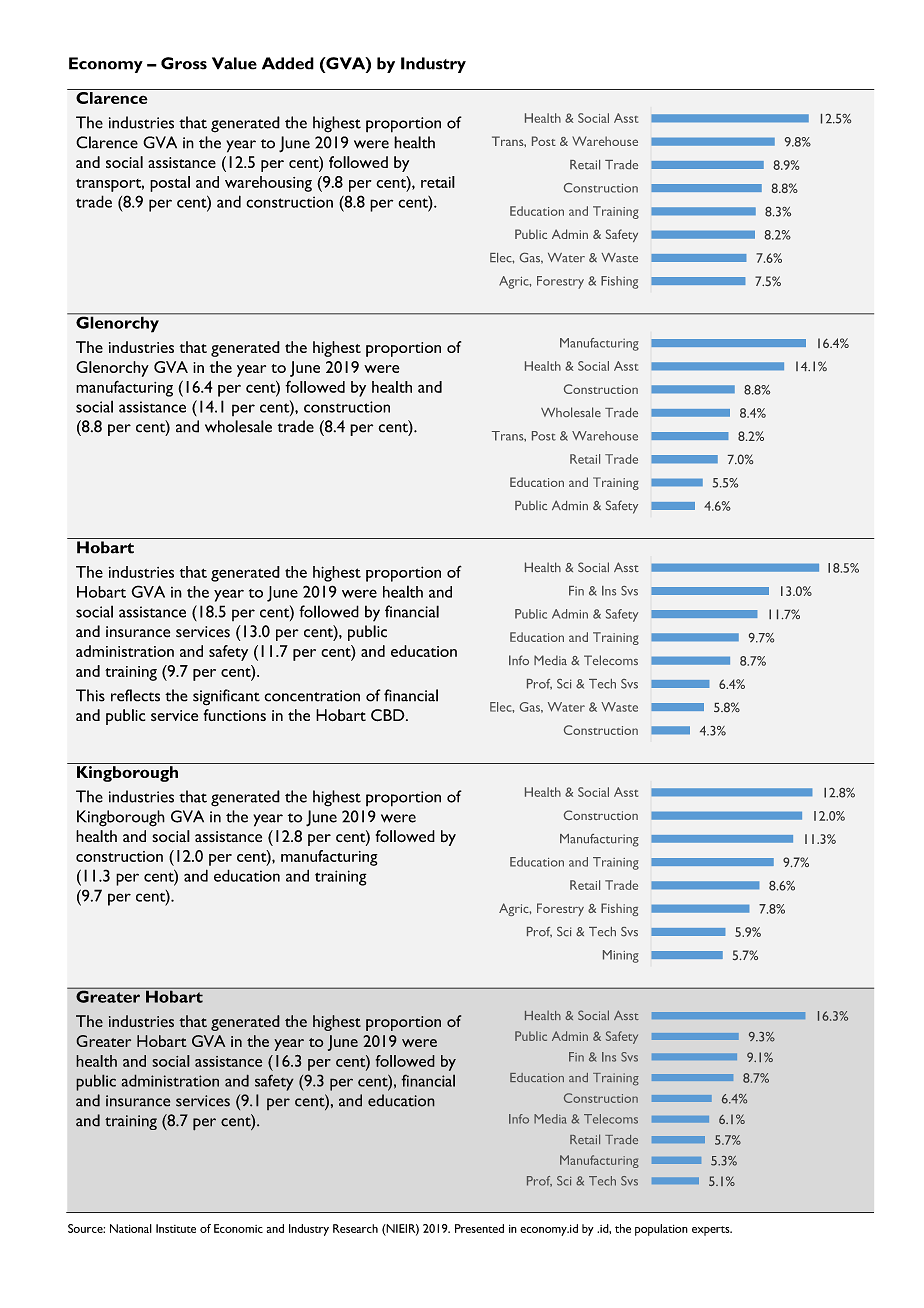 This screenshot has height=1308, width=924. I want to click on population, so click(661, 1230).
